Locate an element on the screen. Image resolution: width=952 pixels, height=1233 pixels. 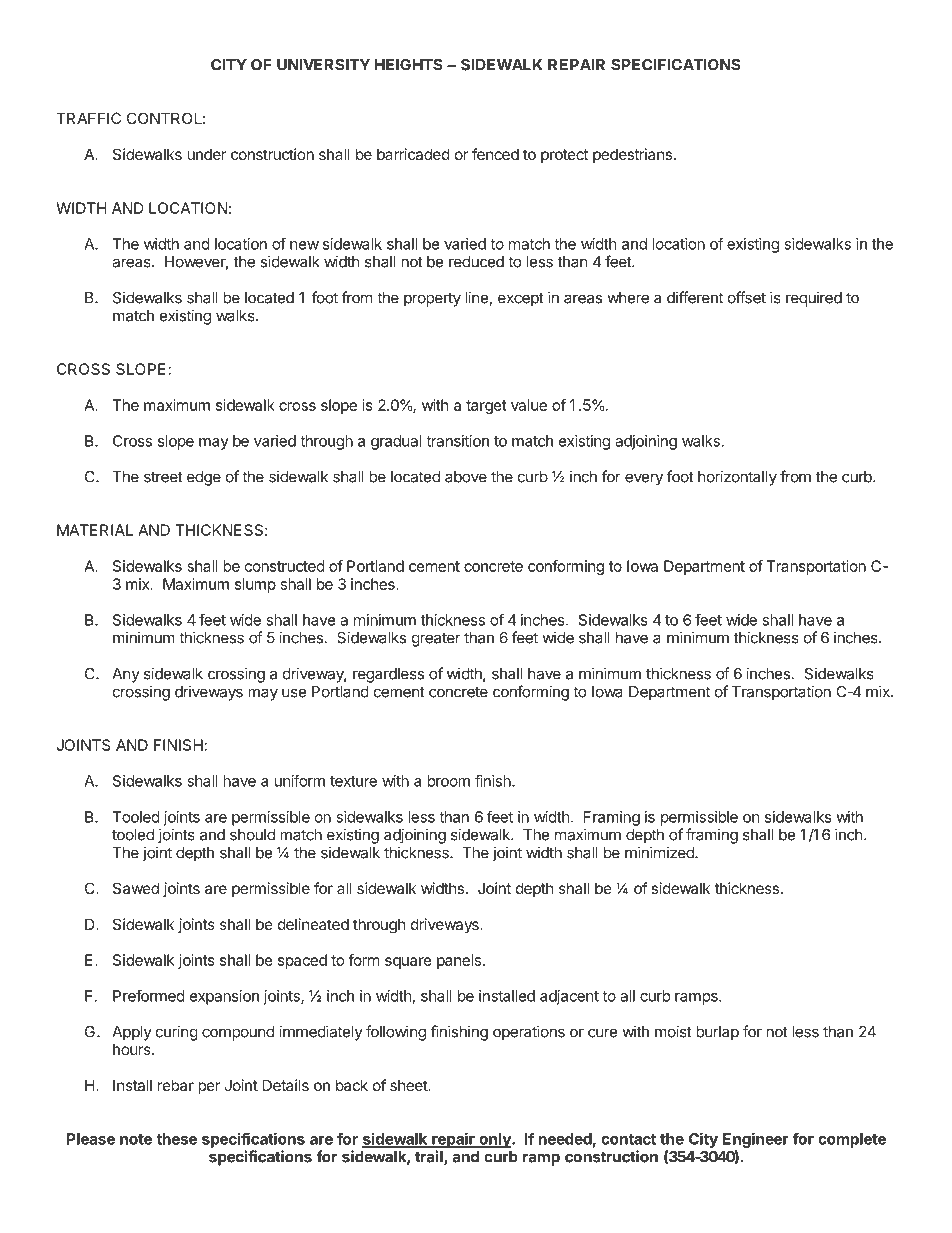
street is located at coordinates (163, 477).
